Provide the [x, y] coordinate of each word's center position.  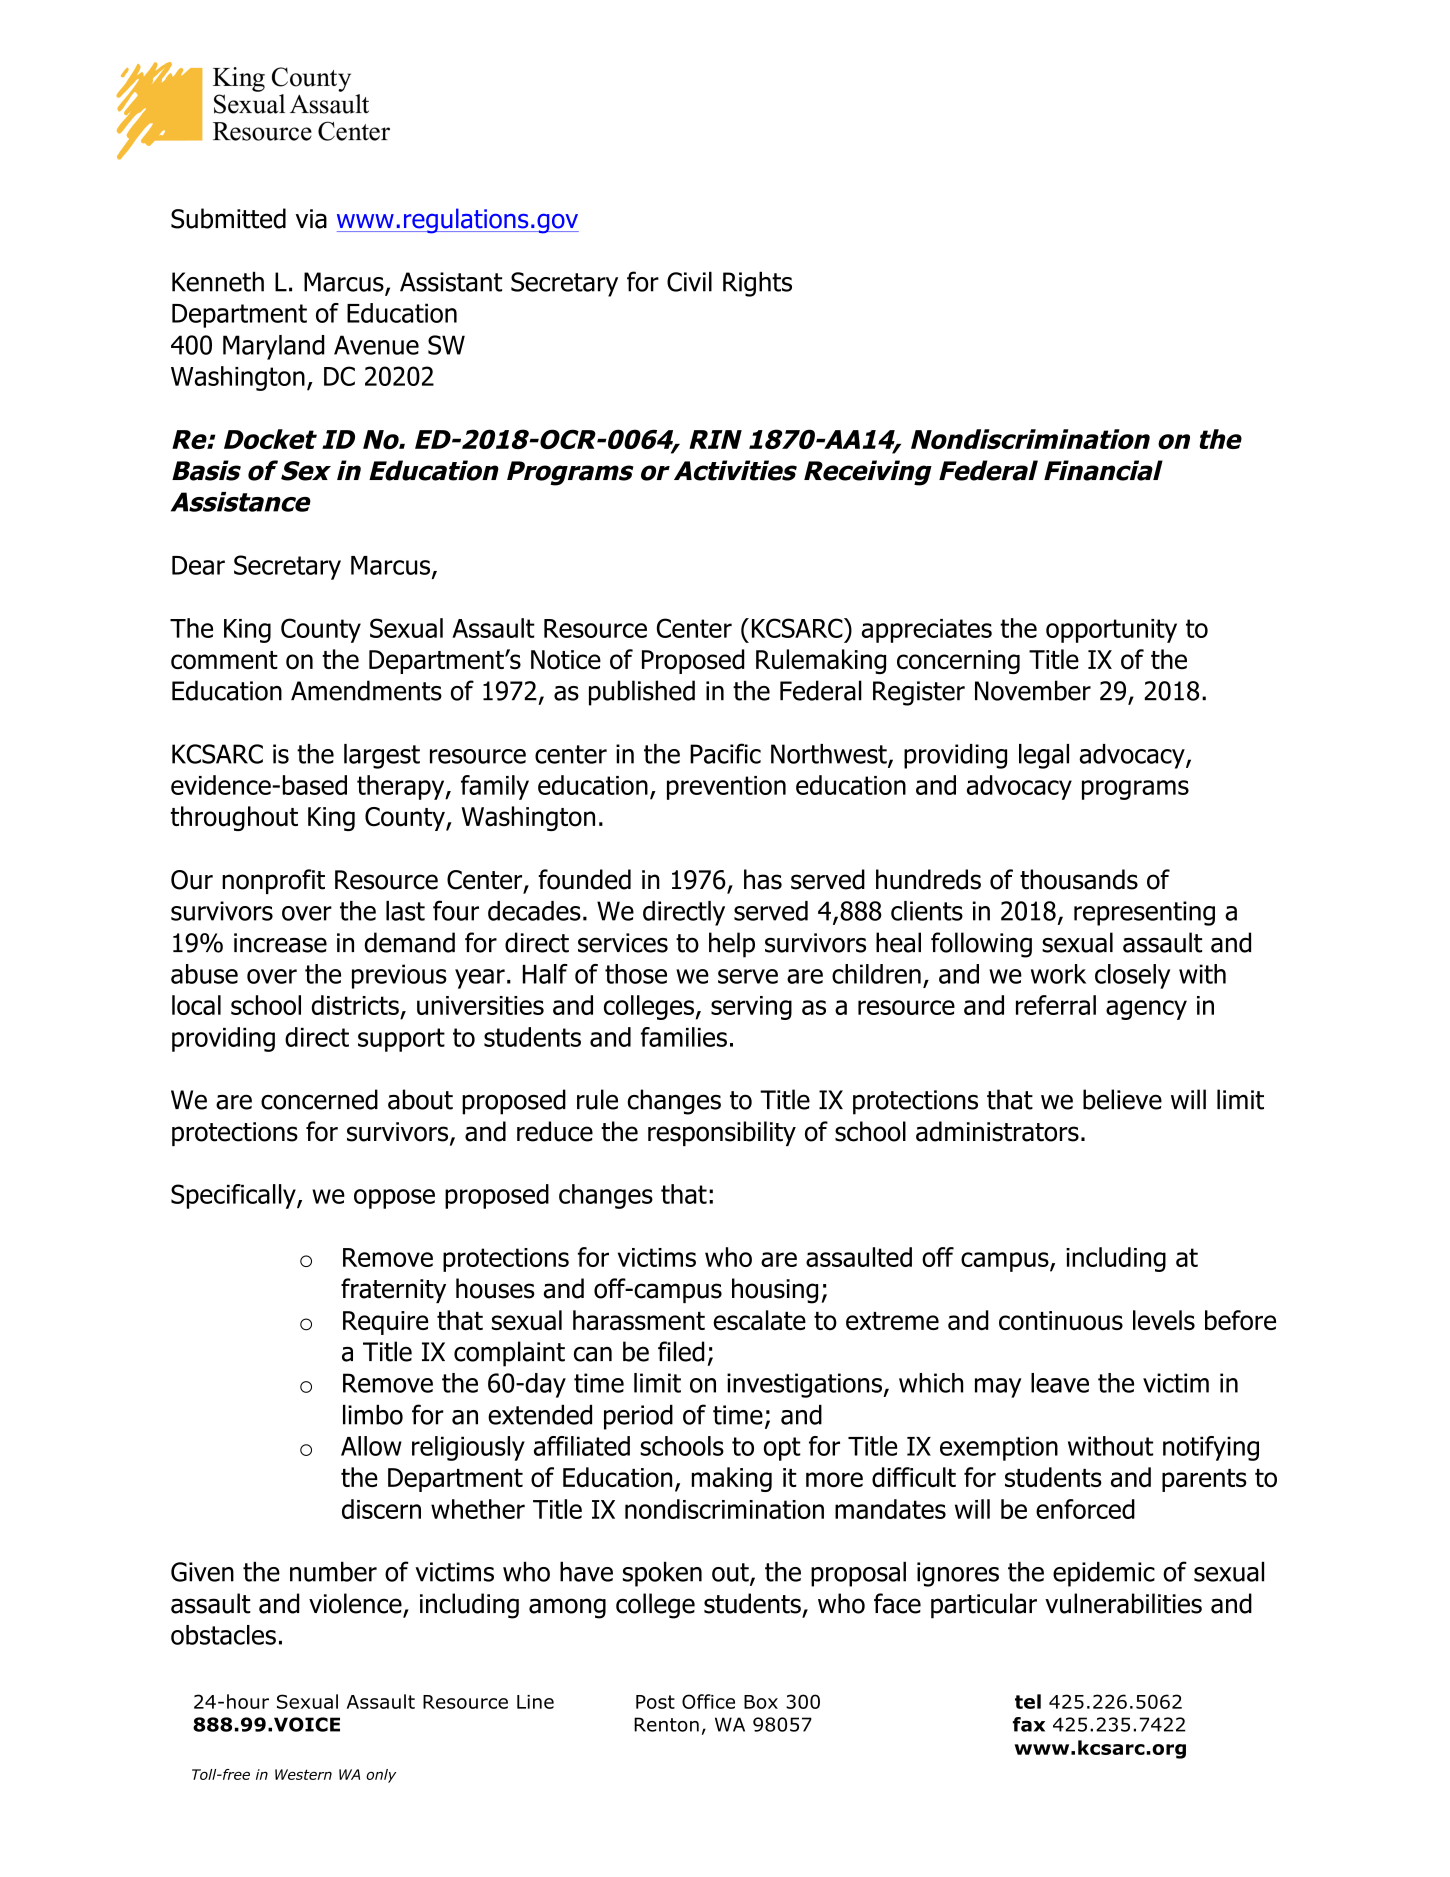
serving [751, 1008]
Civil [689, 281]
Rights [757, 284]
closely [1132, 976]
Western [303, 1774]
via [311, 219]
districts [355, 1005]
